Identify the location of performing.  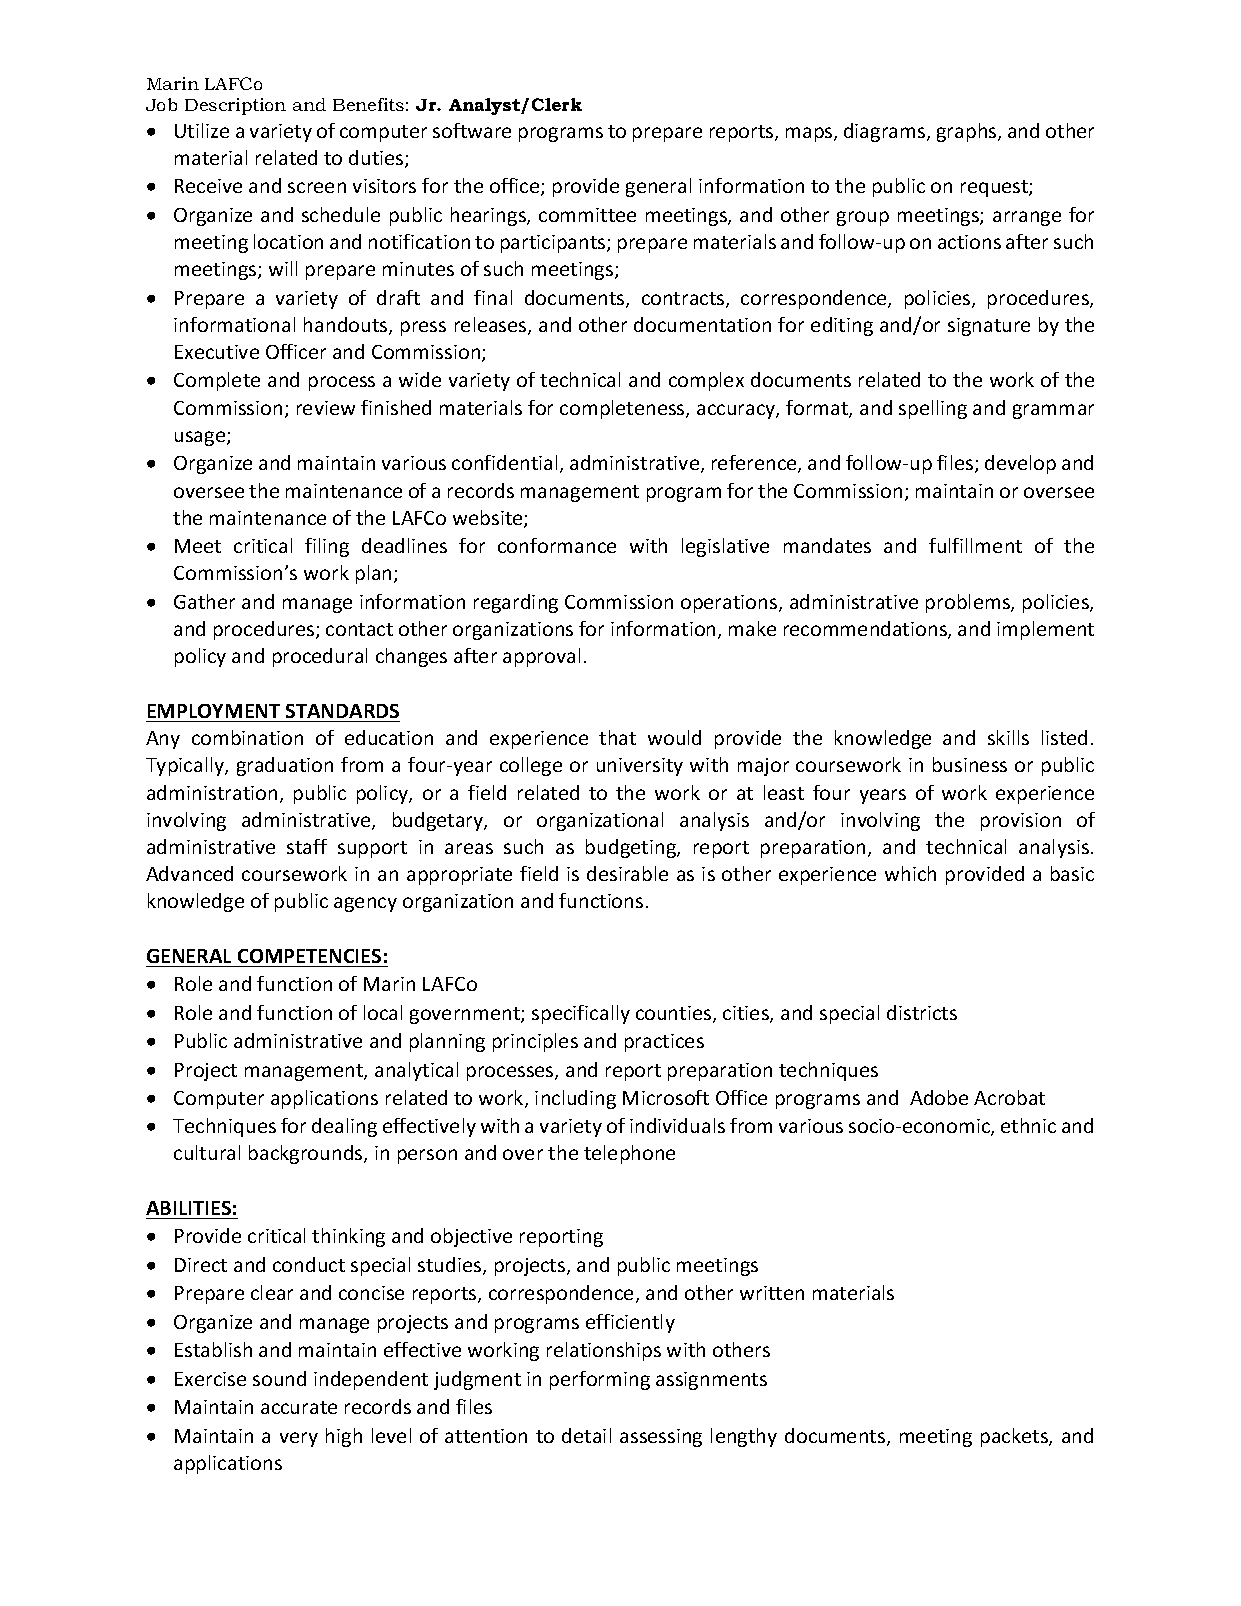
(600, 1380).
